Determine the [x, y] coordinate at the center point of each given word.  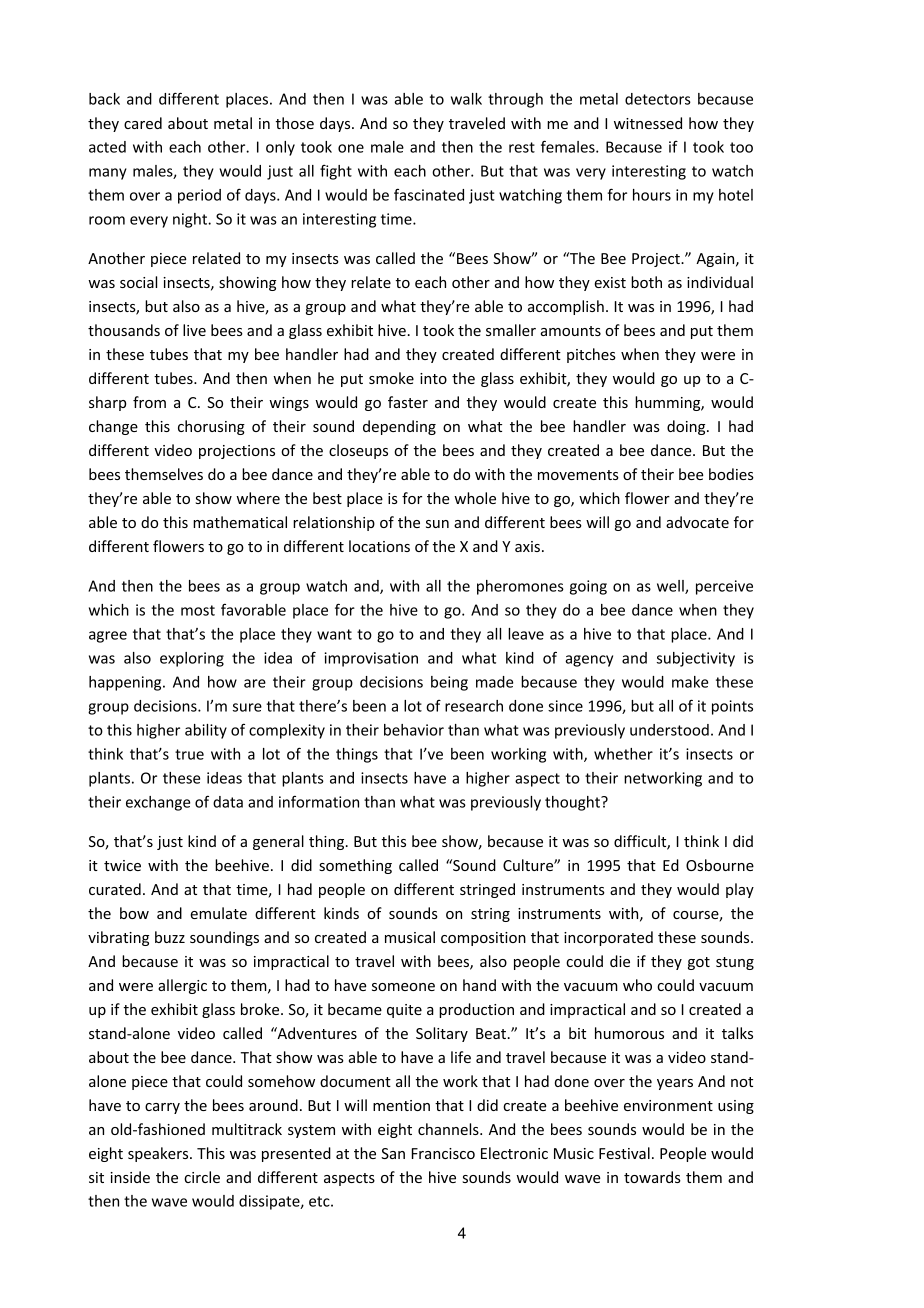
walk [466, 99]
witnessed [648, 123]
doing [687, 427]
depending [399, 427]
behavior [414, 730]
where [258, 498]
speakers [159, 1154]
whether [623, 754]
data [228, 802]
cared [143, 123]
